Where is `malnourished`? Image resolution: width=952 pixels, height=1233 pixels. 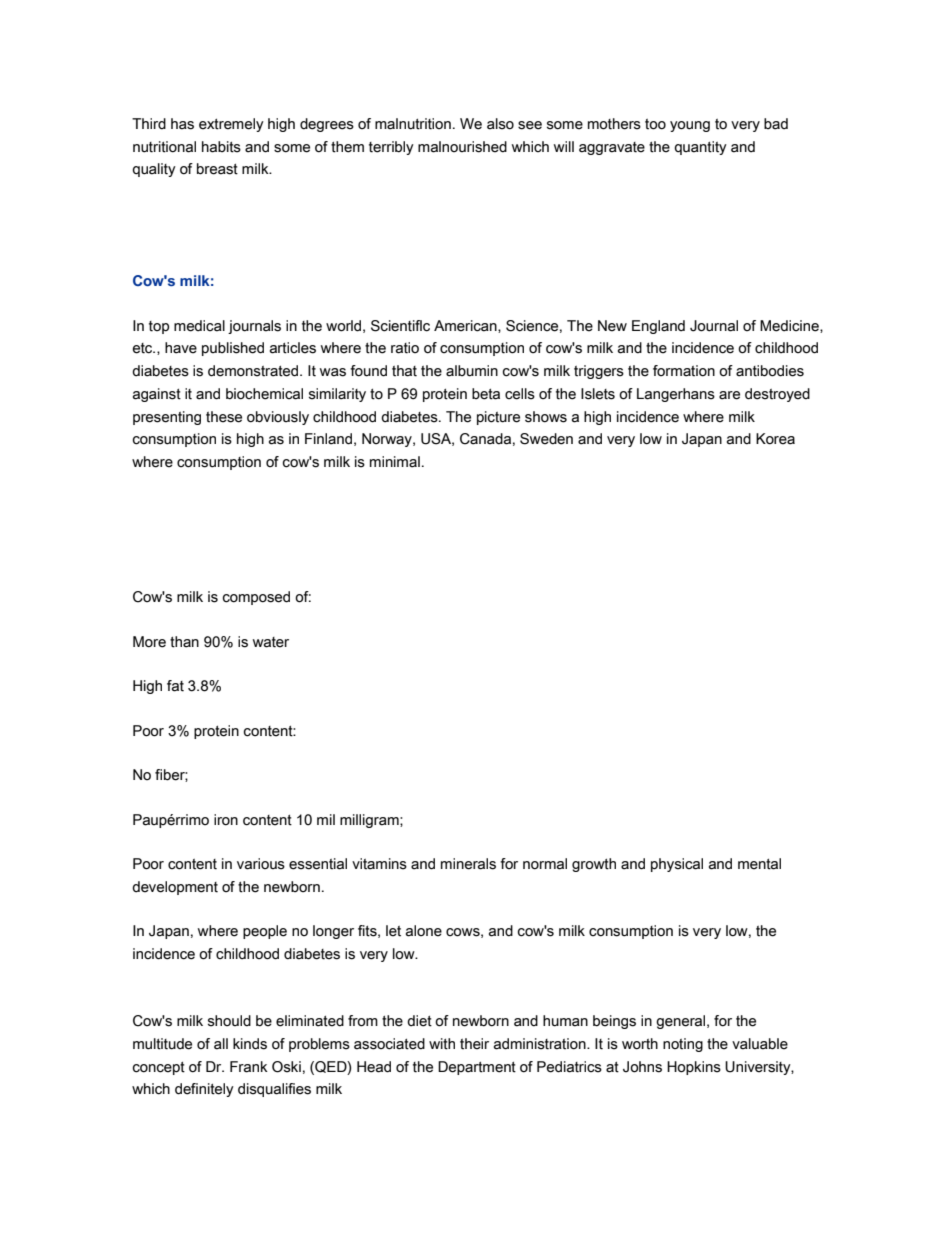 malnourished is located at coordinates (462, 147).
